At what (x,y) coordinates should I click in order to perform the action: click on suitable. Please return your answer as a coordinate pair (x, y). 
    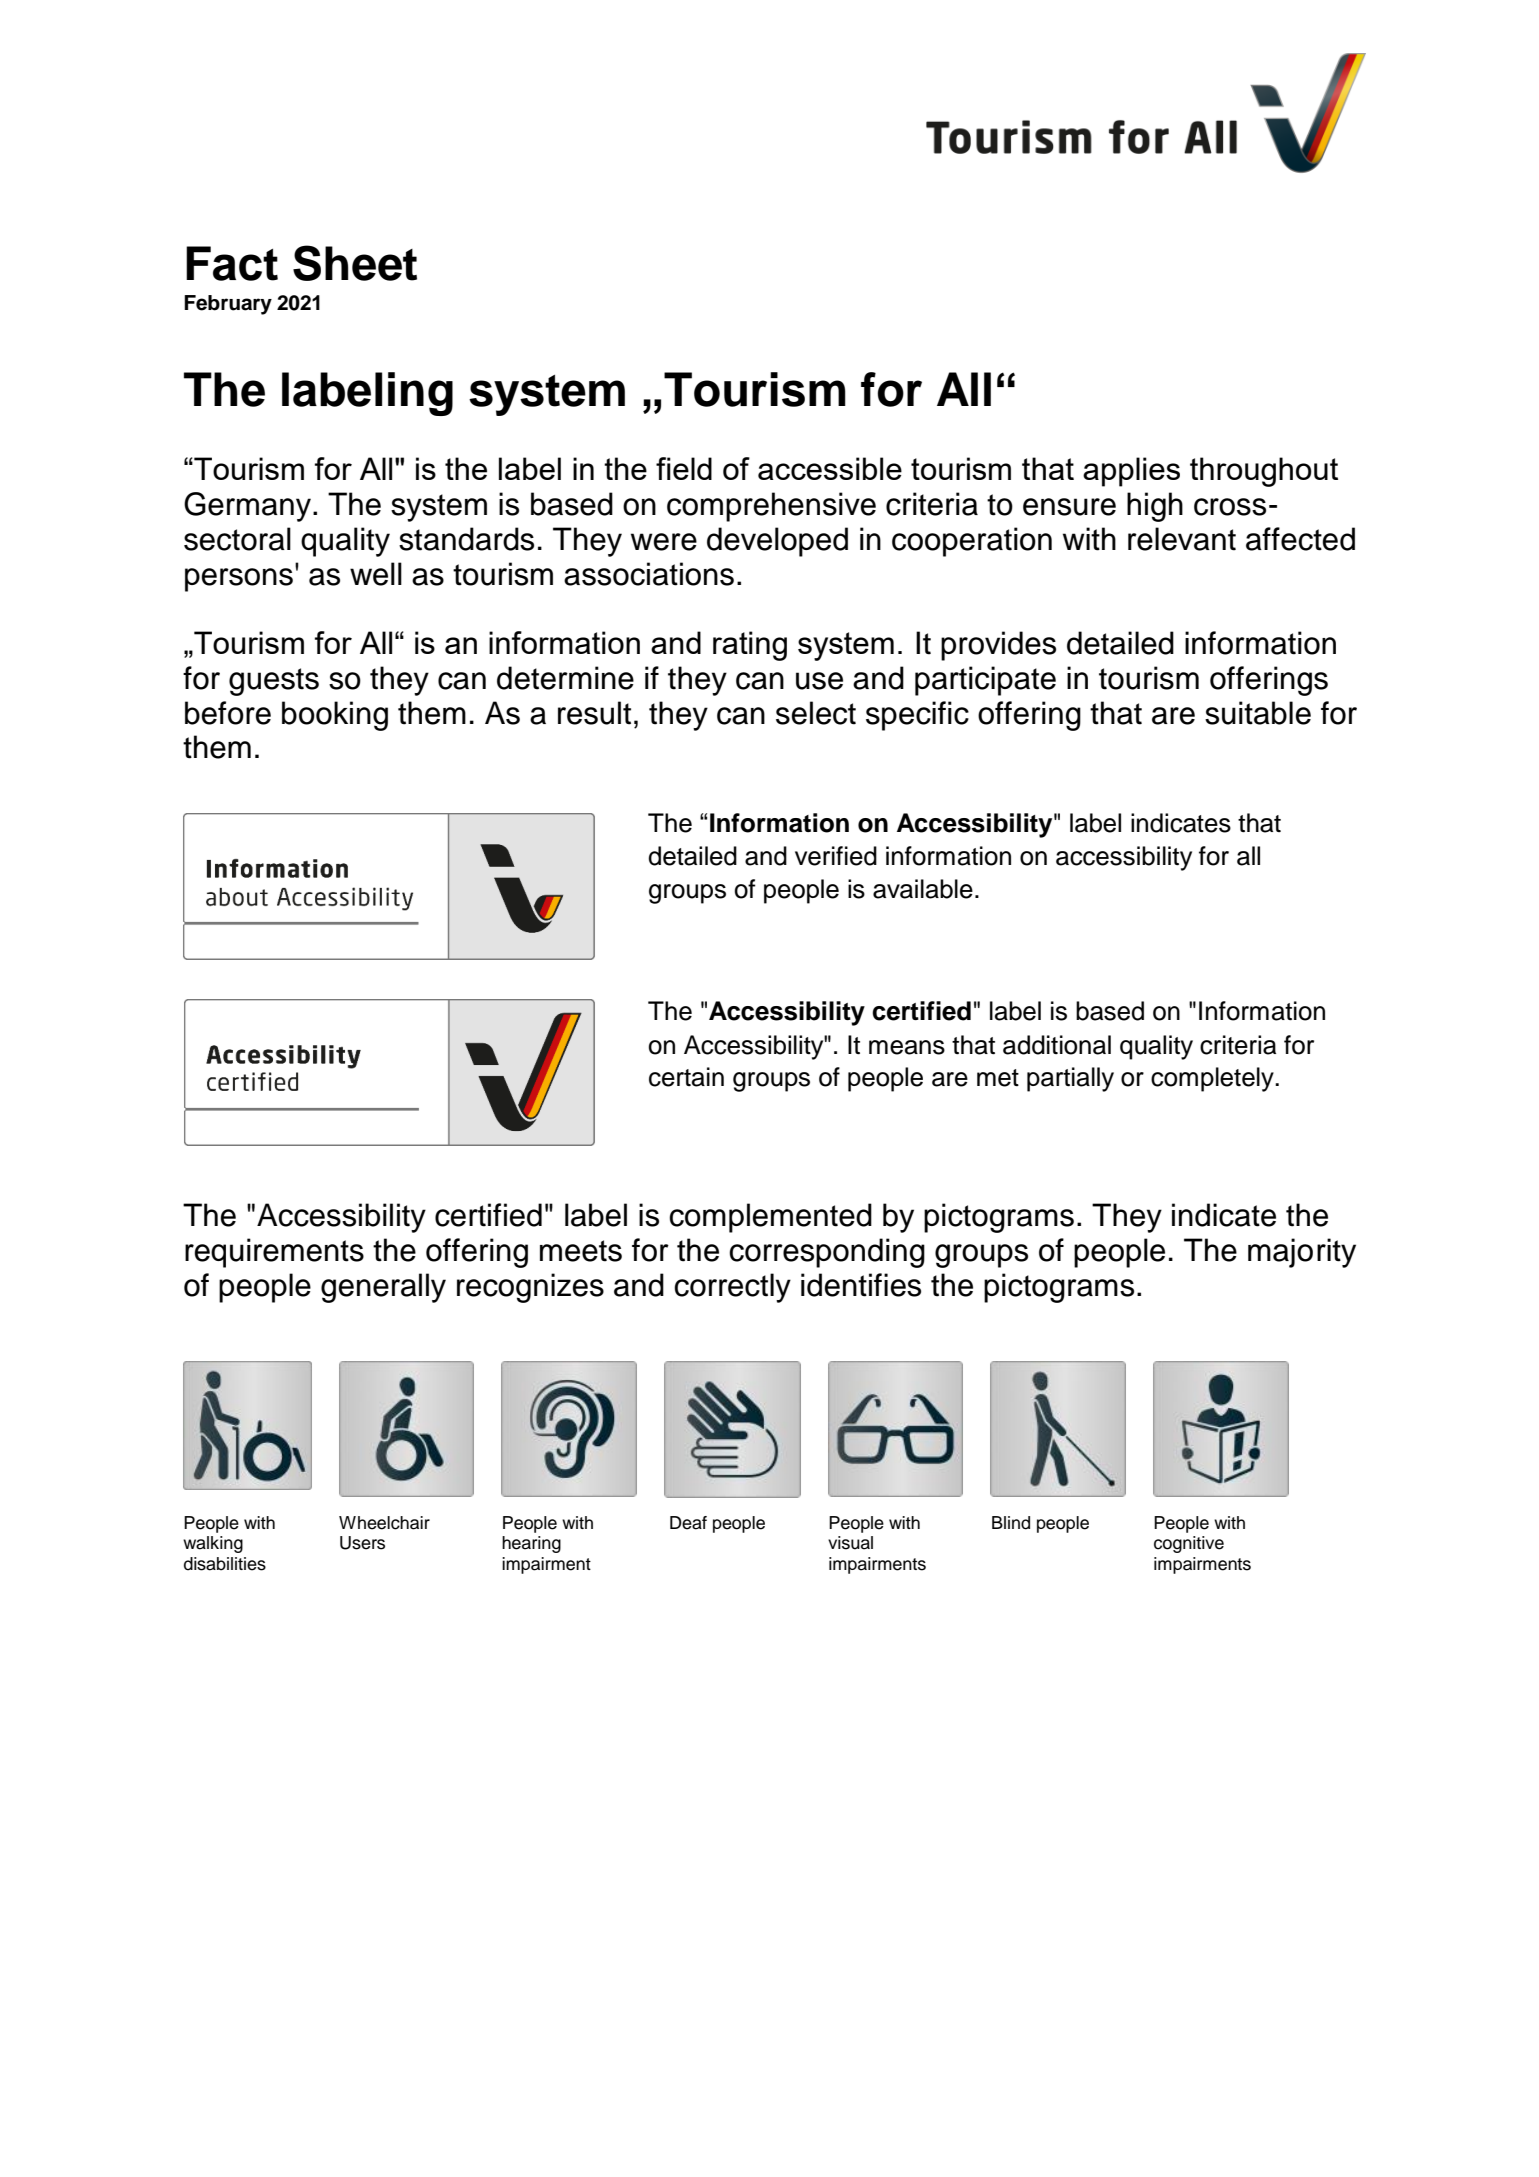
    Looking at the image, I should click on (1258, 713).
